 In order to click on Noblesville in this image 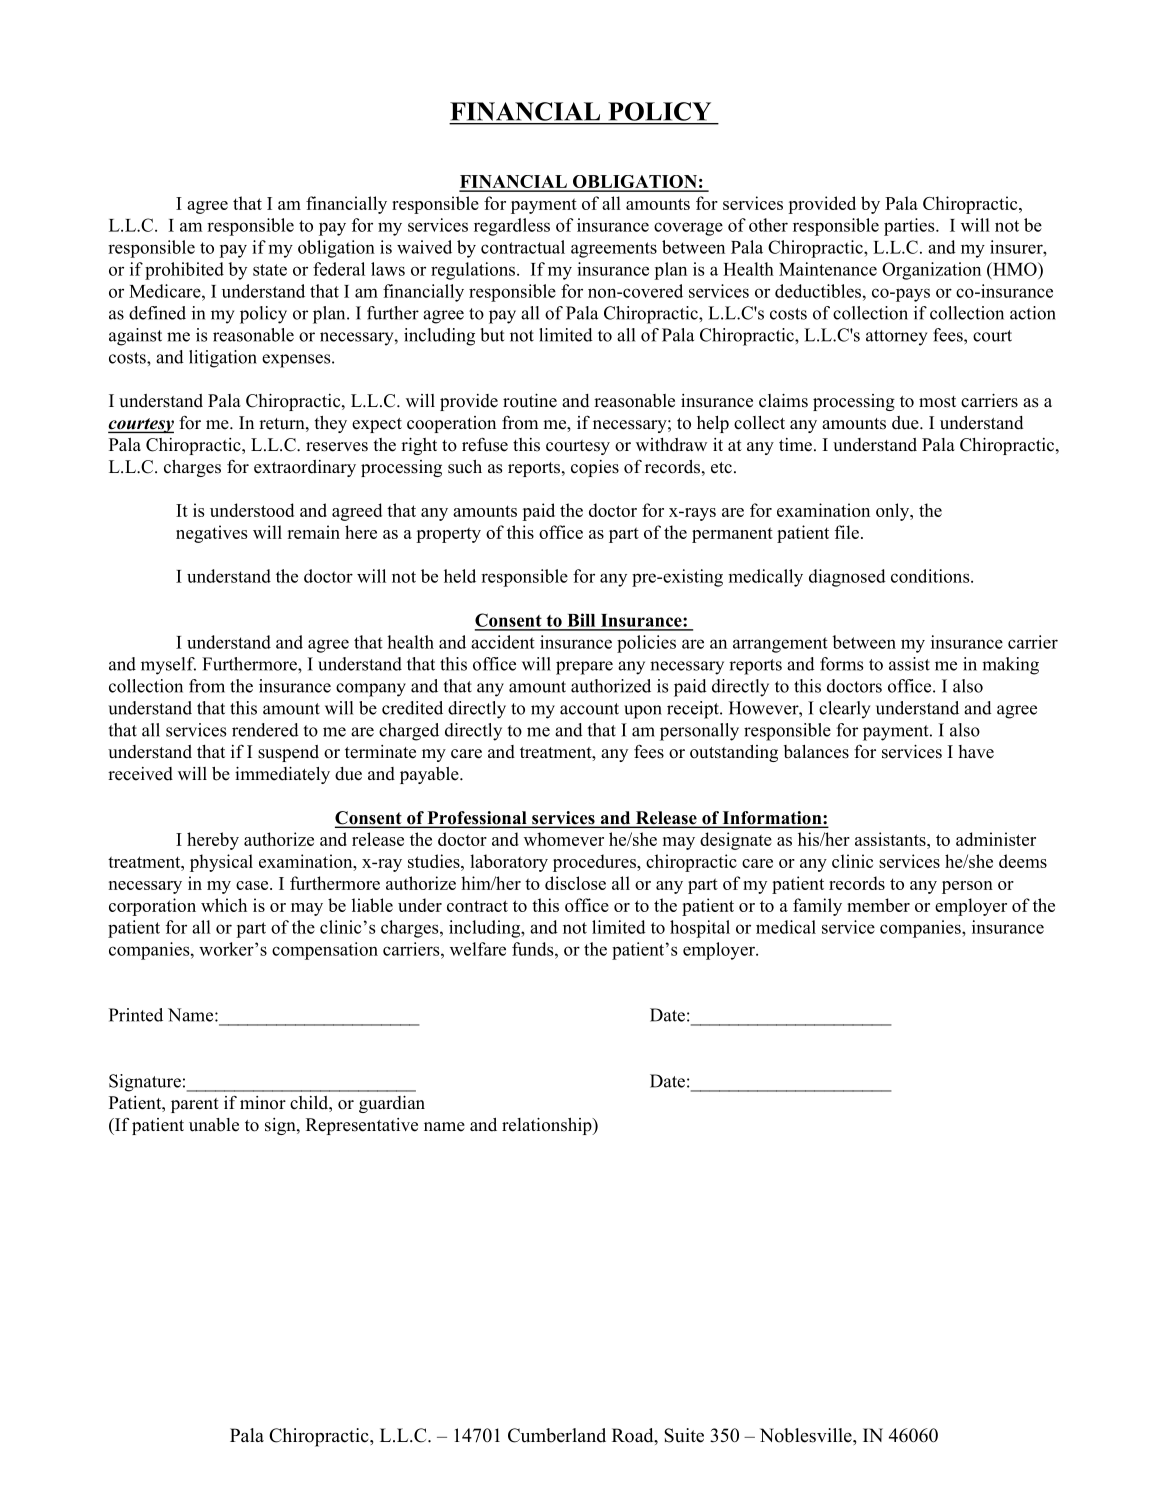, I will do `click(807, 1435)`.
